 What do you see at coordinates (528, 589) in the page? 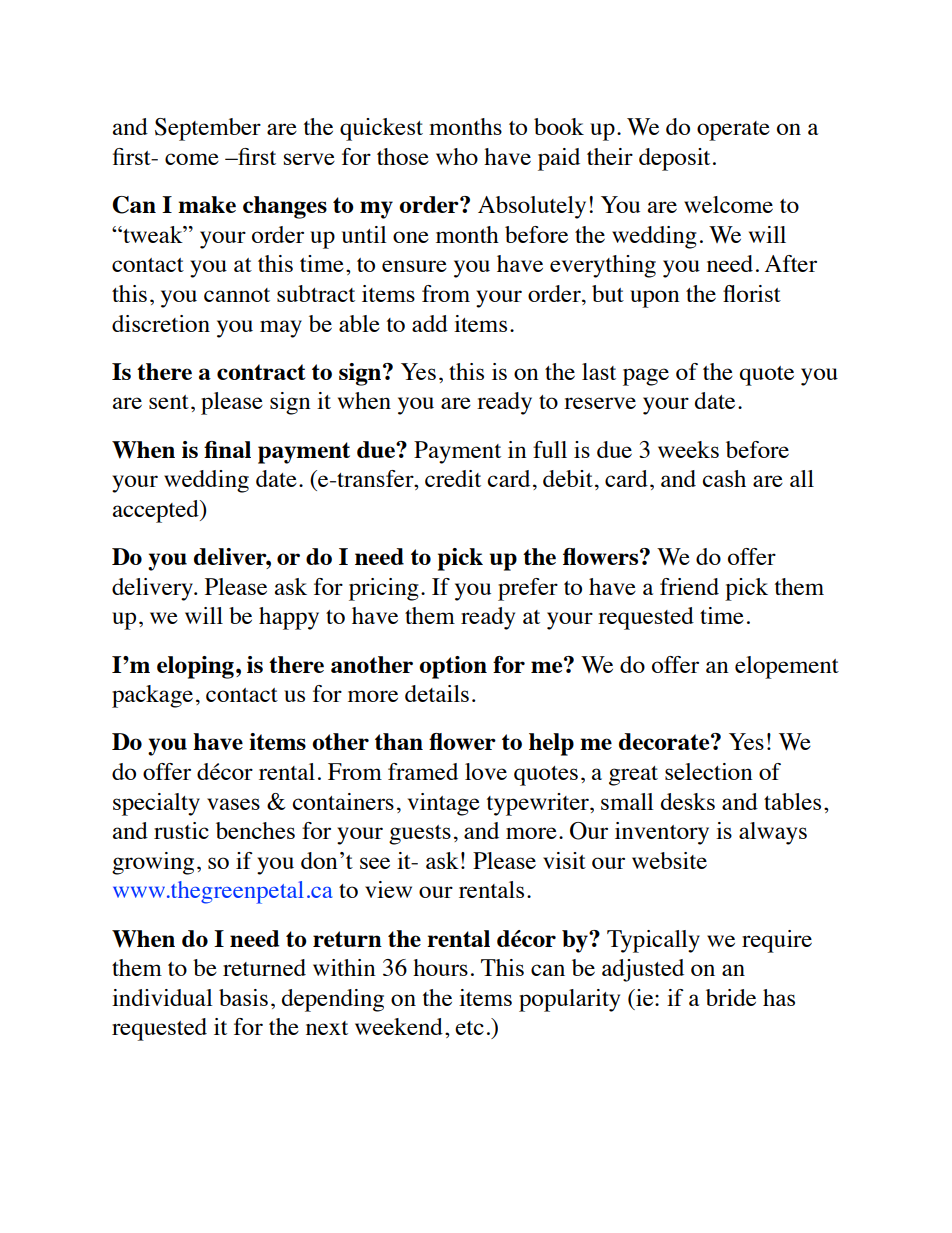
I see `prefer` at bounding box center [528, 589].
